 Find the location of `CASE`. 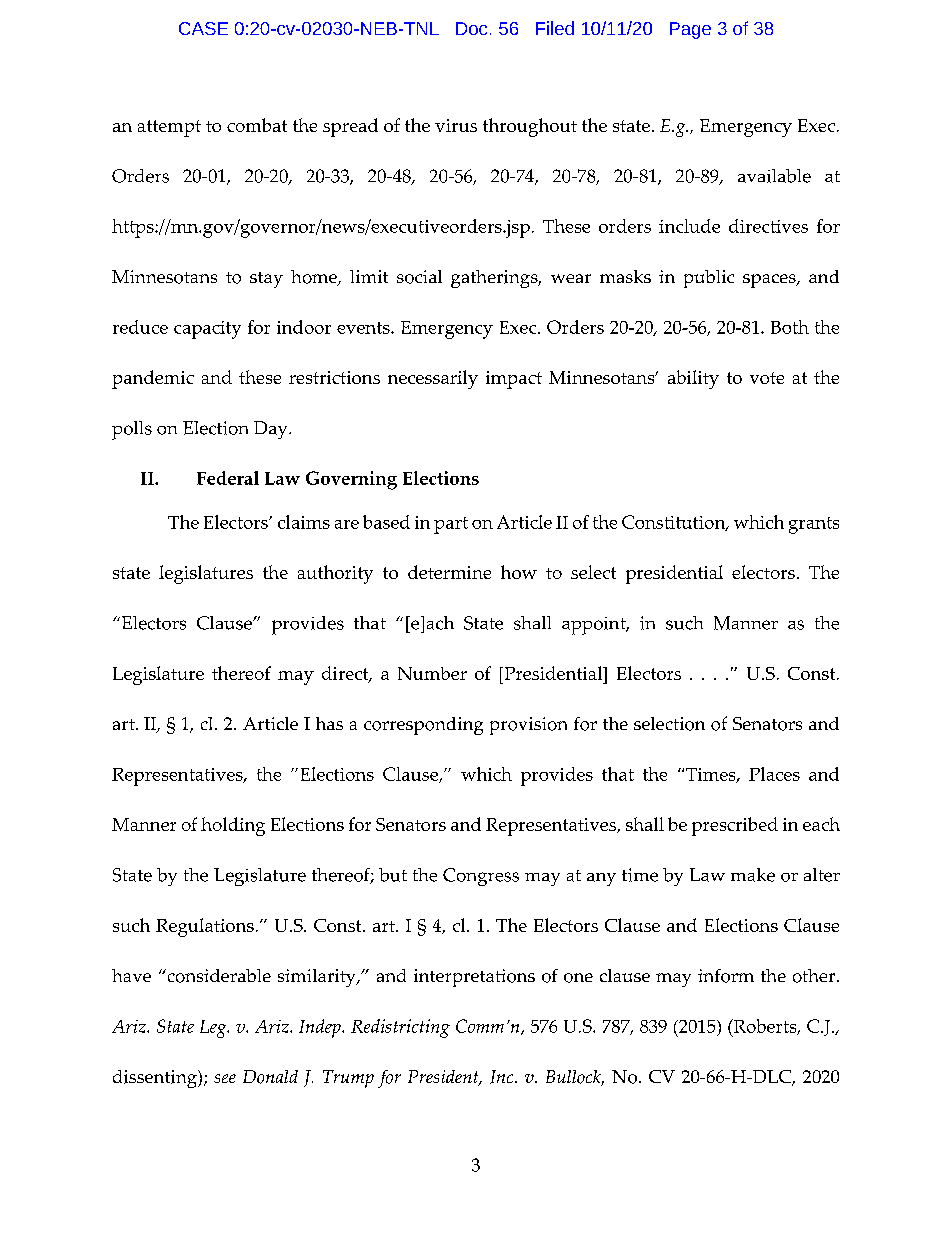

CASE is located at coordinates (203, 28).
